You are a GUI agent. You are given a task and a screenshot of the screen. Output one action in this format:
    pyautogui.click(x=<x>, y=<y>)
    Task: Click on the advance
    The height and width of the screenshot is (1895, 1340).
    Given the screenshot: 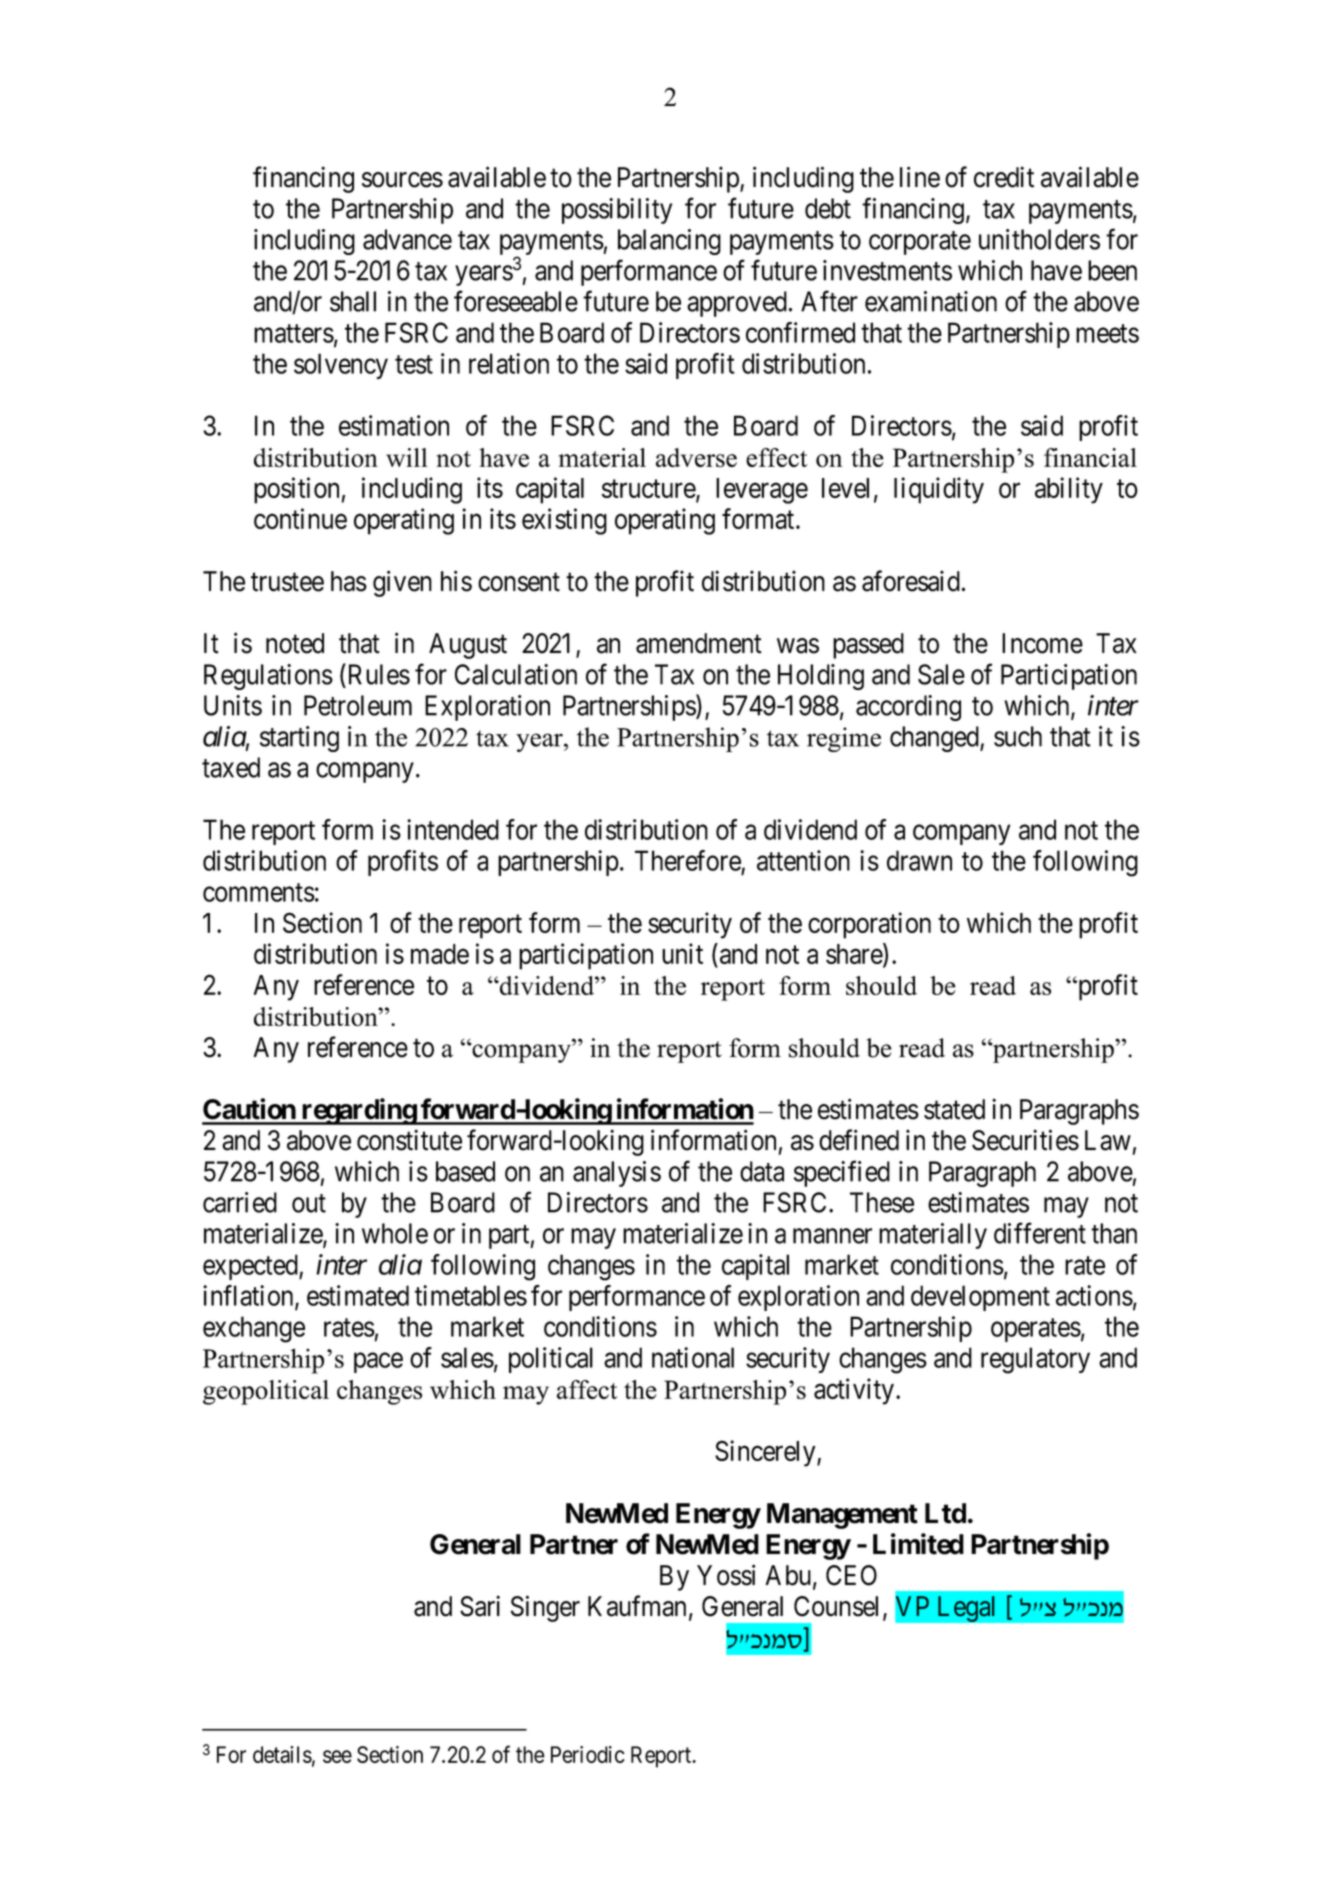 What is the action you would take?
    pyautogui.click(x=407, y=239)
